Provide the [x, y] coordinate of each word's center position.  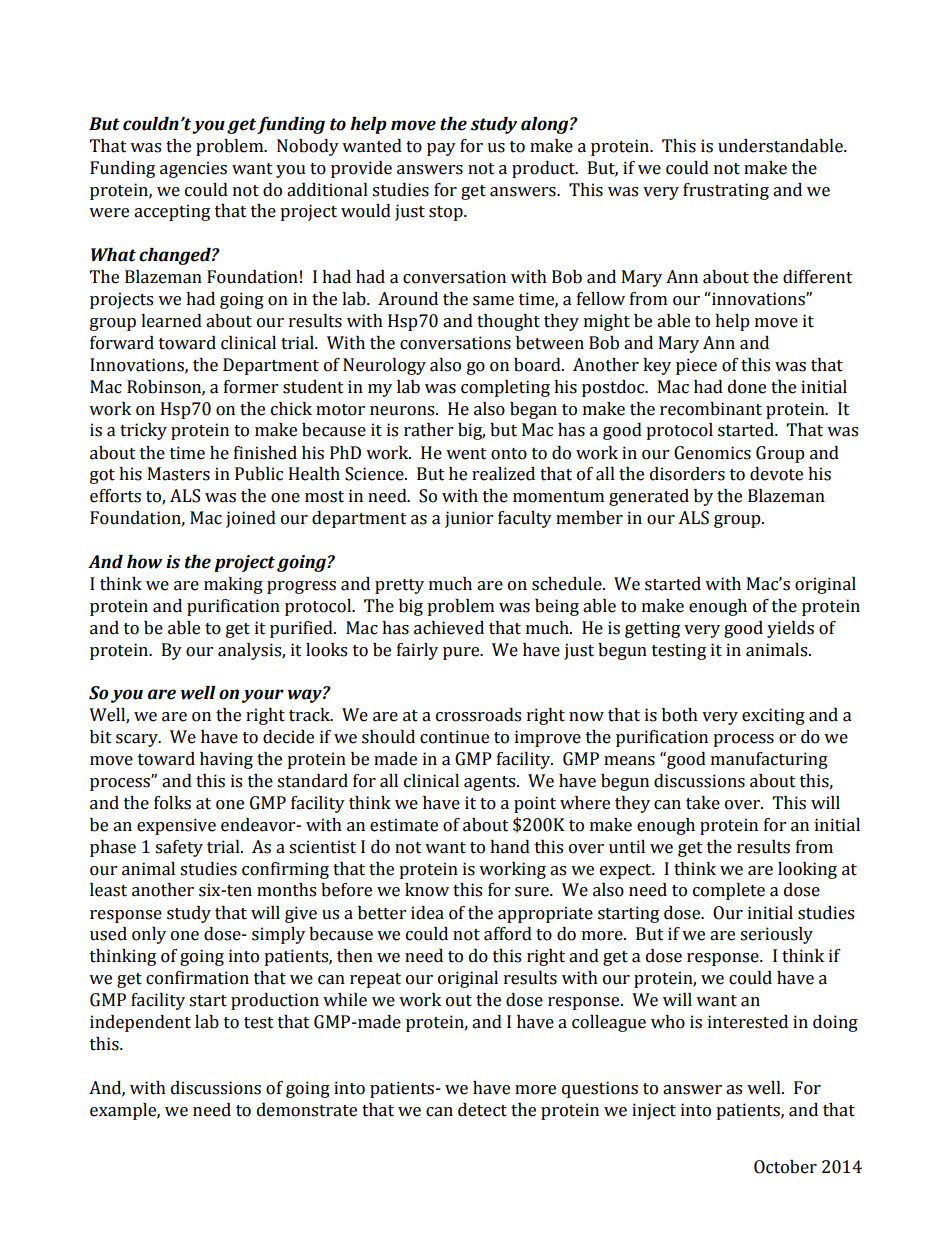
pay [441, 149]
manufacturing [769, 760]
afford [508, 934]
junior [469, 519]
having [226, 760]
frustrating [726, 191]
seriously [776, 935]
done [747, 387]
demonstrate [307, 1110]
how [144, 562]
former [251, 387]
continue [454, 737]
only [149, 935]
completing [505, 388]
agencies [193, 169]
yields [790, 629]
